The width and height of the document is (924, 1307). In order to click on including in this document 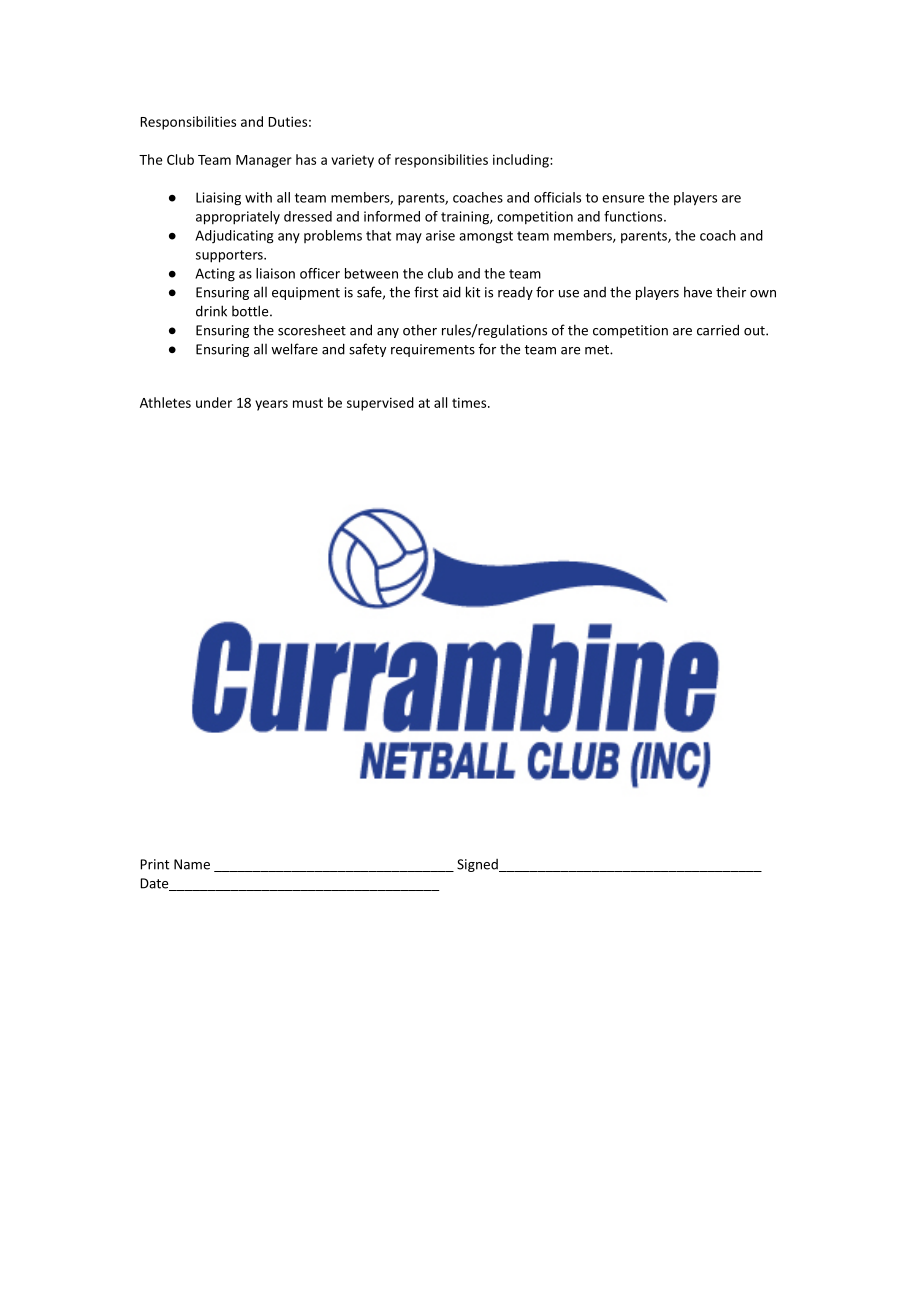, I will do `click(522, 161)`.
